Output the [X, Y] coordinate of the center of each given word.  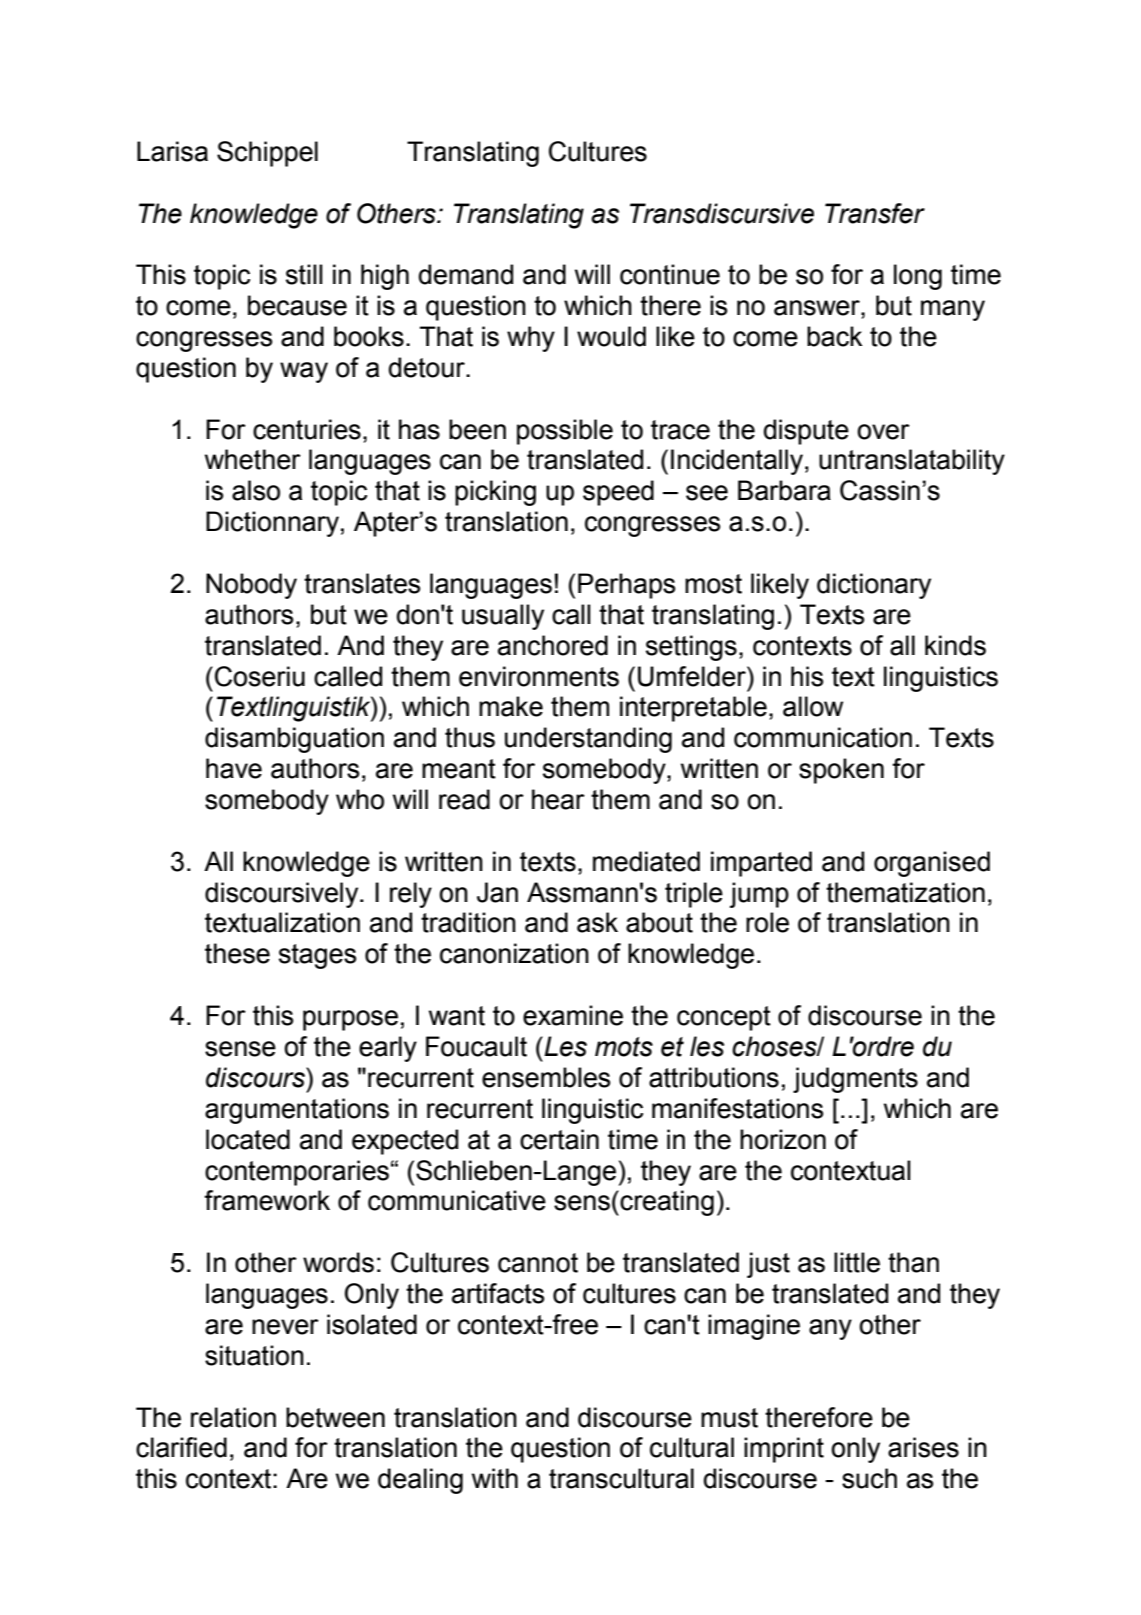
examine [573, 1015]
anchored [553, 645]
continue [670, 274]
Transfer [875, 213]
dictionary [874, 586]
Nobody [251, 586]
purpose [350, 1020]
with [495, 1478]
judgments [855, 1080]
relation [233, 1417]
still [304, 274]
